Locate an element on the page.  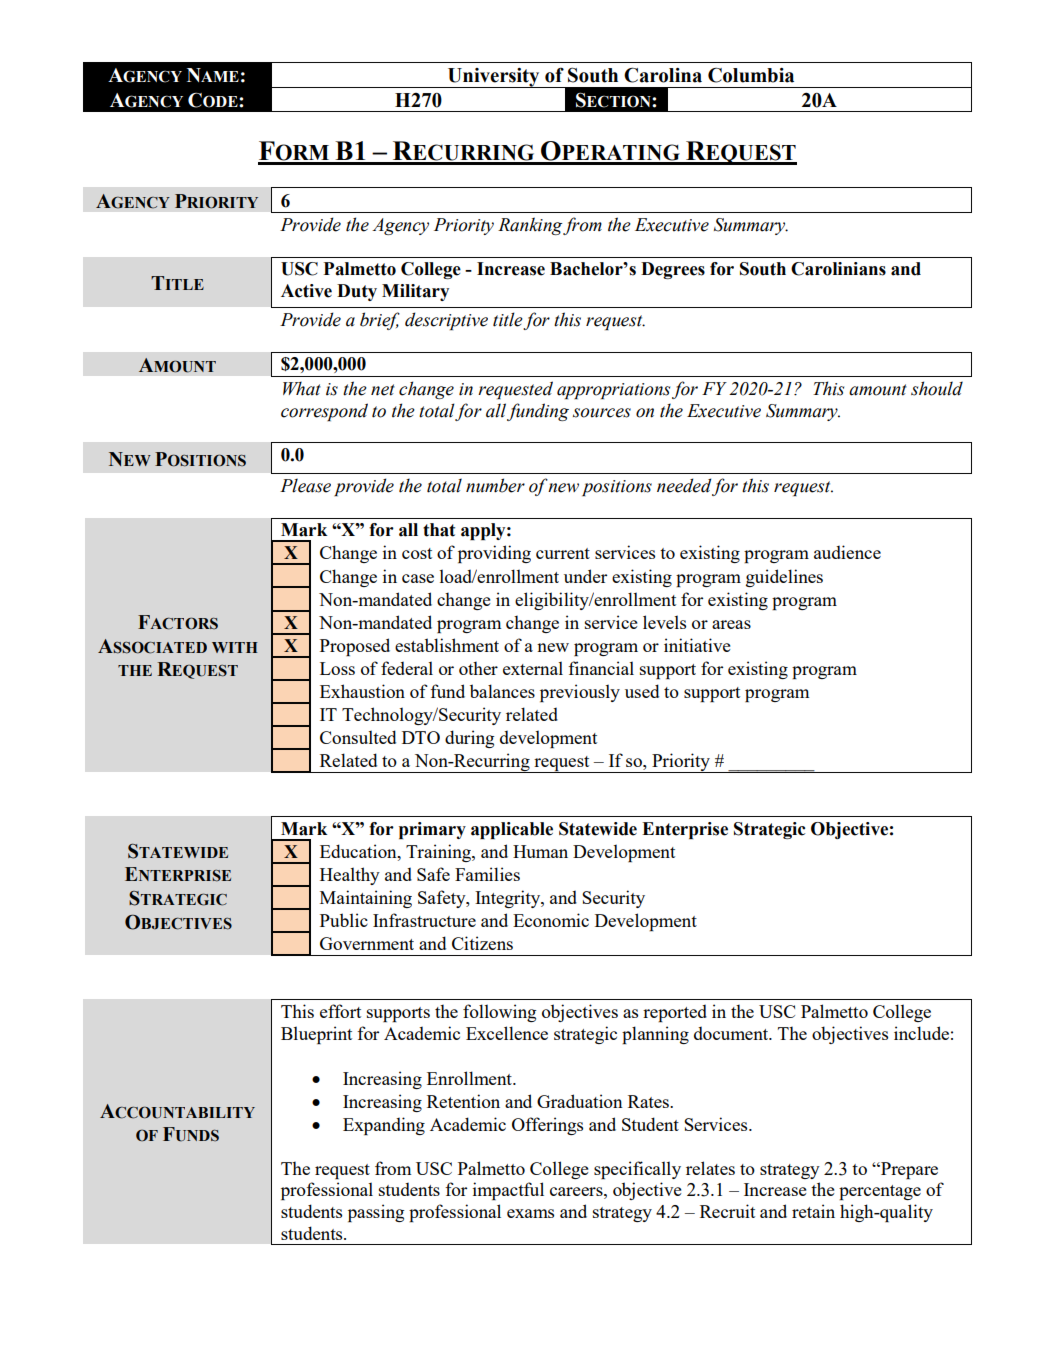
Columbia is located at coordinates (751, 75).
